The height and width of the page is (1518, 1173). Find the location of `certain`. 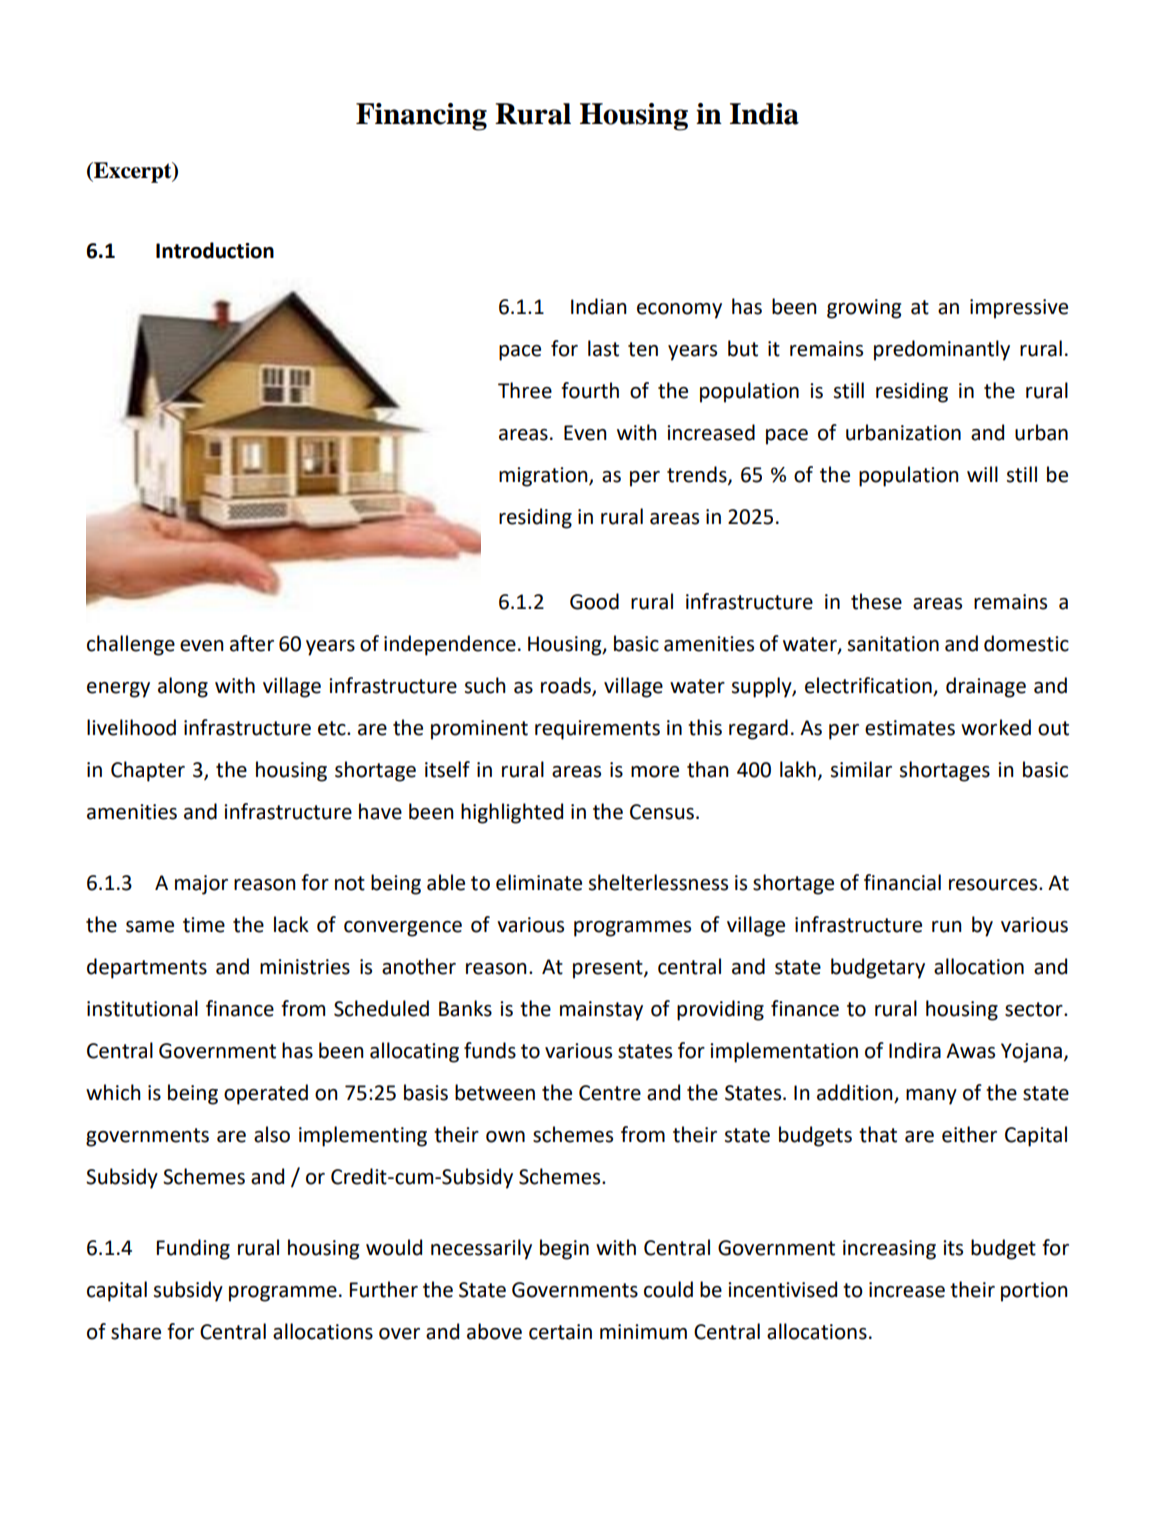

certain is located at coordinates (560, 1332).
